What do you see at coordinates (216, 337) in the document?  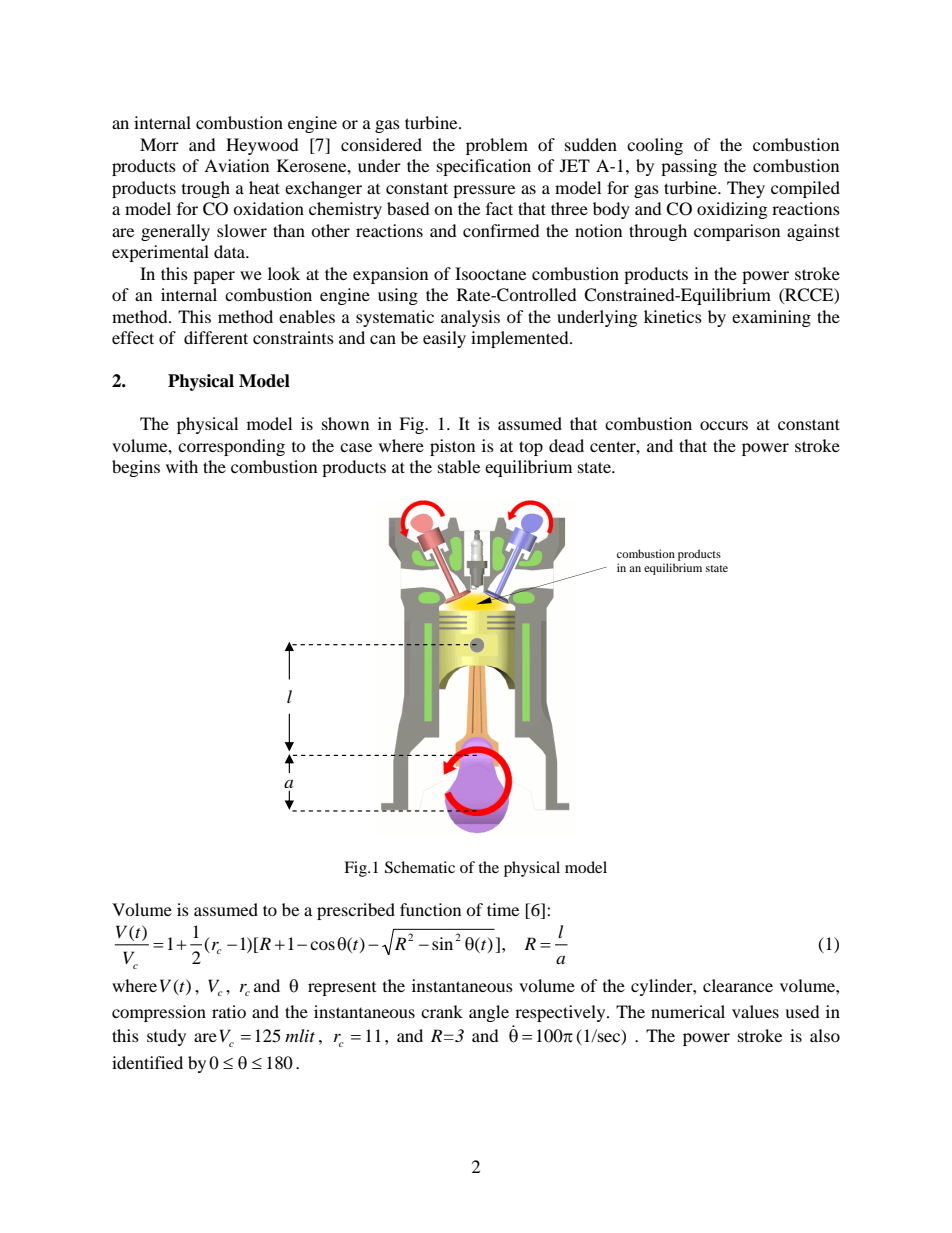 I see `different` at bounding box center [216, 337].
